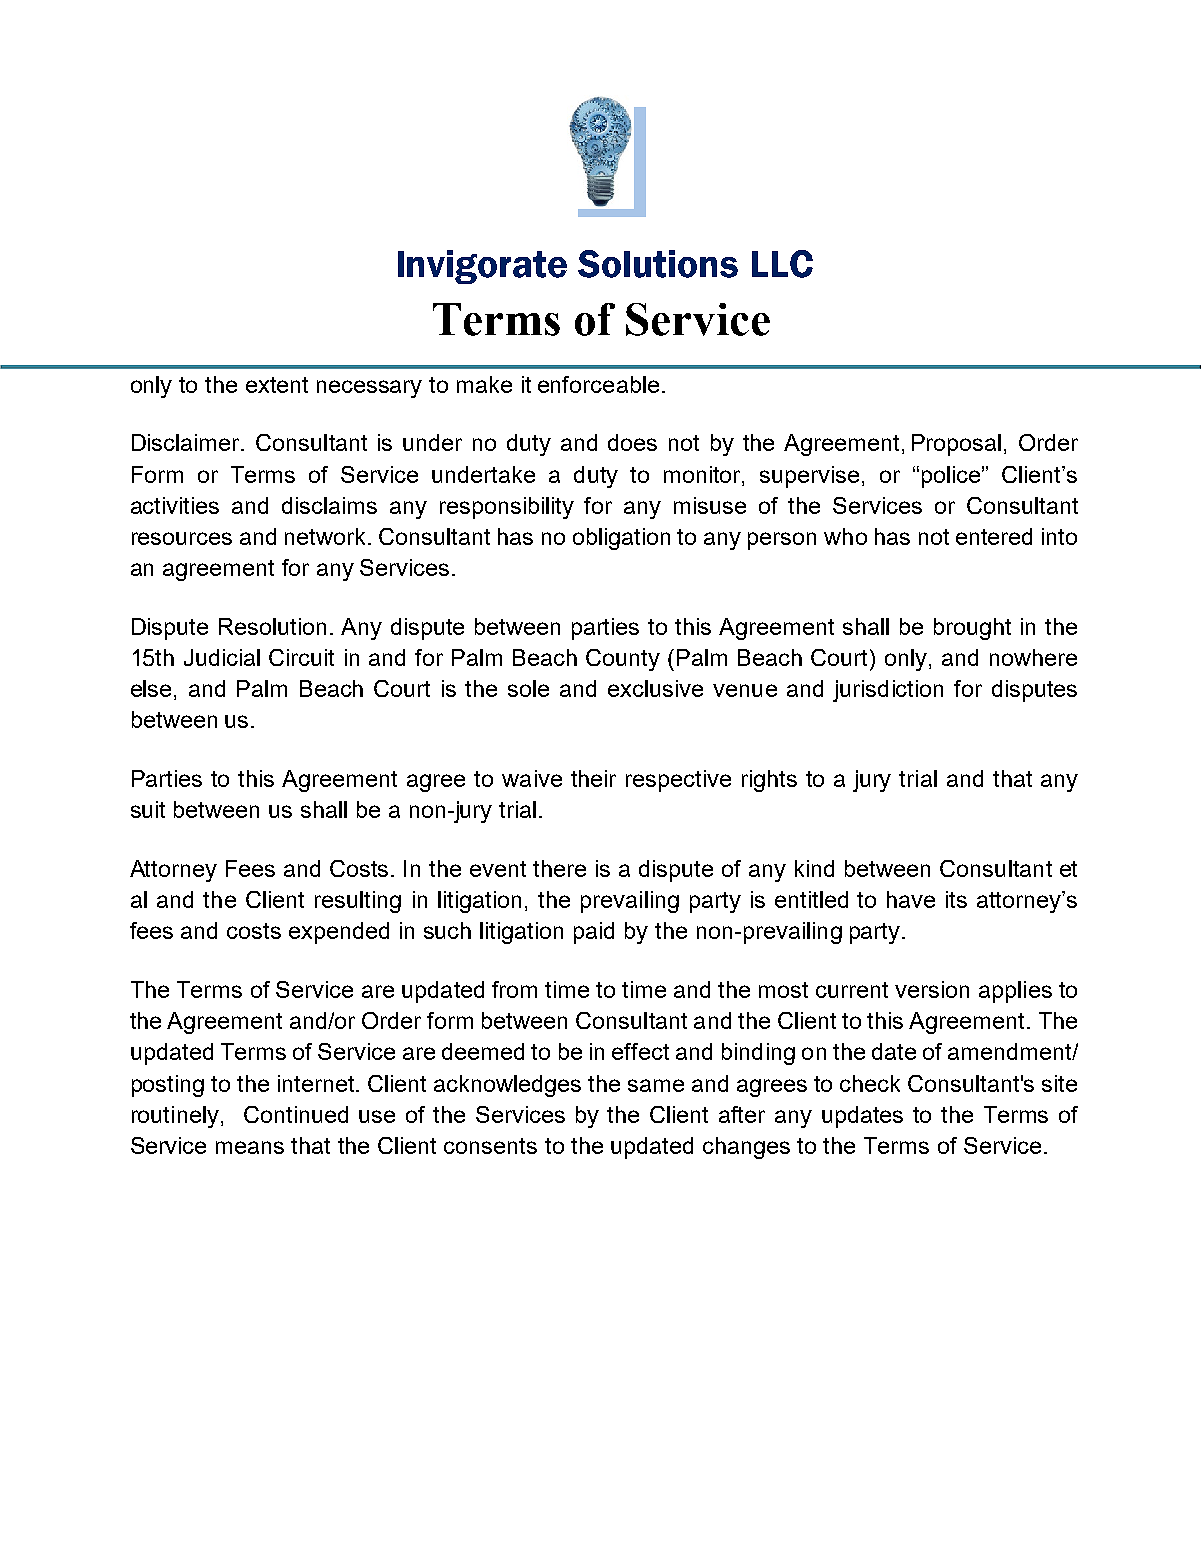 This screenshot has height=1556, width=1202. What do you see at coordinates (782, 264) in the screenshot?
I see `LLC` at bounding box center [782, 264].
